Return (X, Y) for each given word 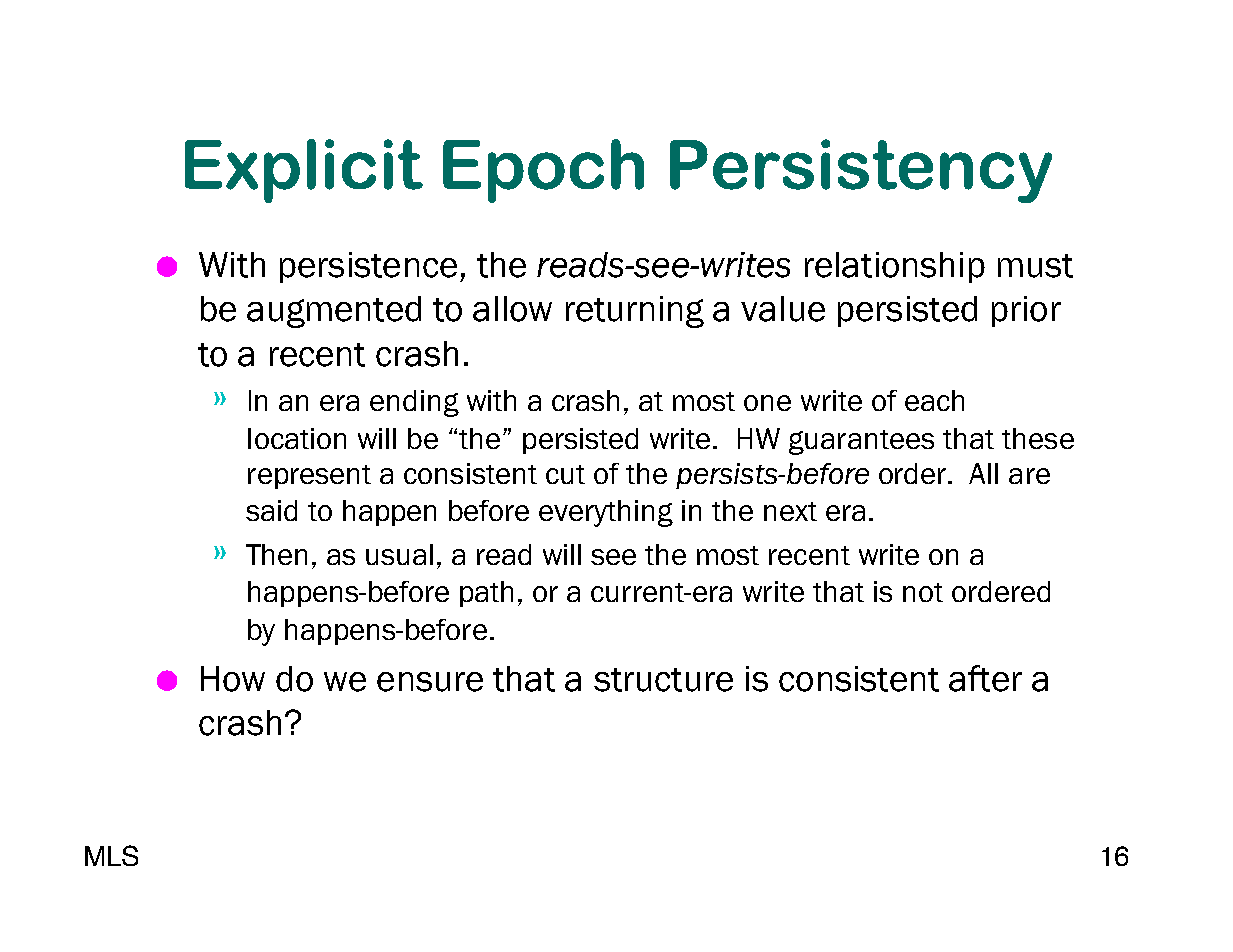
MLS (111, 855)
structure (663, 680)
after (985, 678)
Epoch (543, 171)
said (271, 510)
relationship (895, 267)
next (790, 511)
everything (606, 513)
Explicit (304, 171)
